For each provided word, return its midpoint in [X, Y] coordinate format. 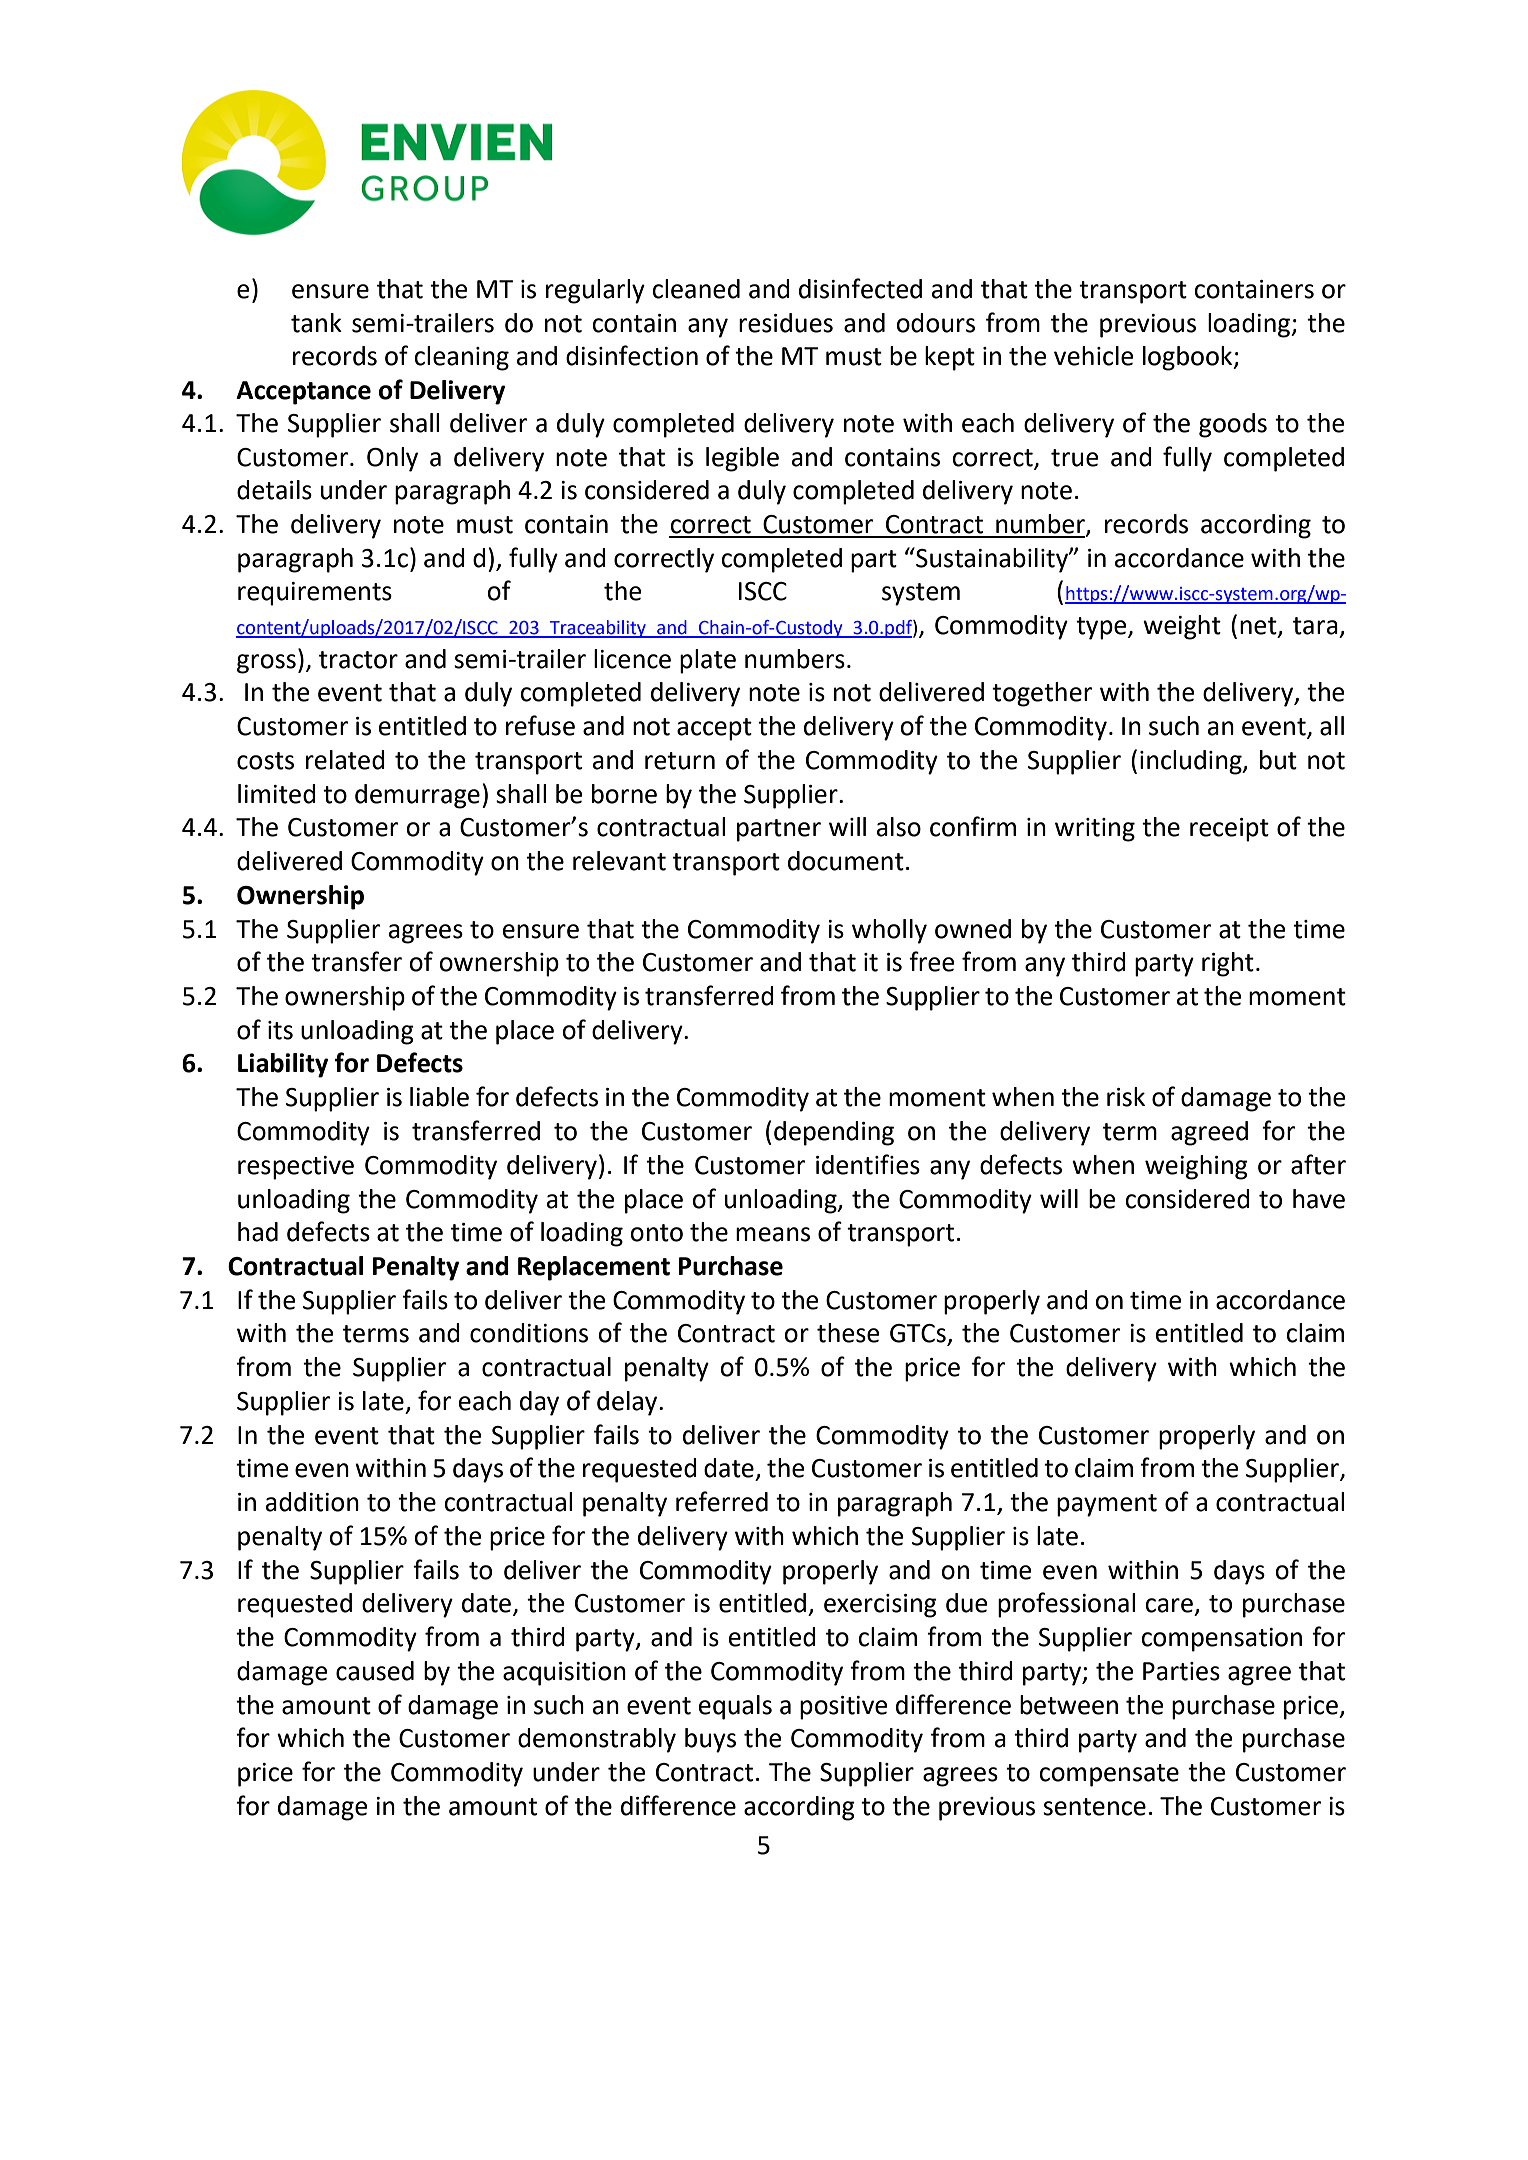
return [680, 761]
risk [1126, 1097]
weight [1182, 627]
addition [312, 1502]
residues [786, 323]
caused [375, 1671]
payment [1107, 1505]
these [848, 1333]
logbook [1189, 358]
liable [439, 1097]
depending [834, 1133]
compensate [1109, 1775]
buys [710, 1740]
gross [266, 664]
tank [316, 323]
